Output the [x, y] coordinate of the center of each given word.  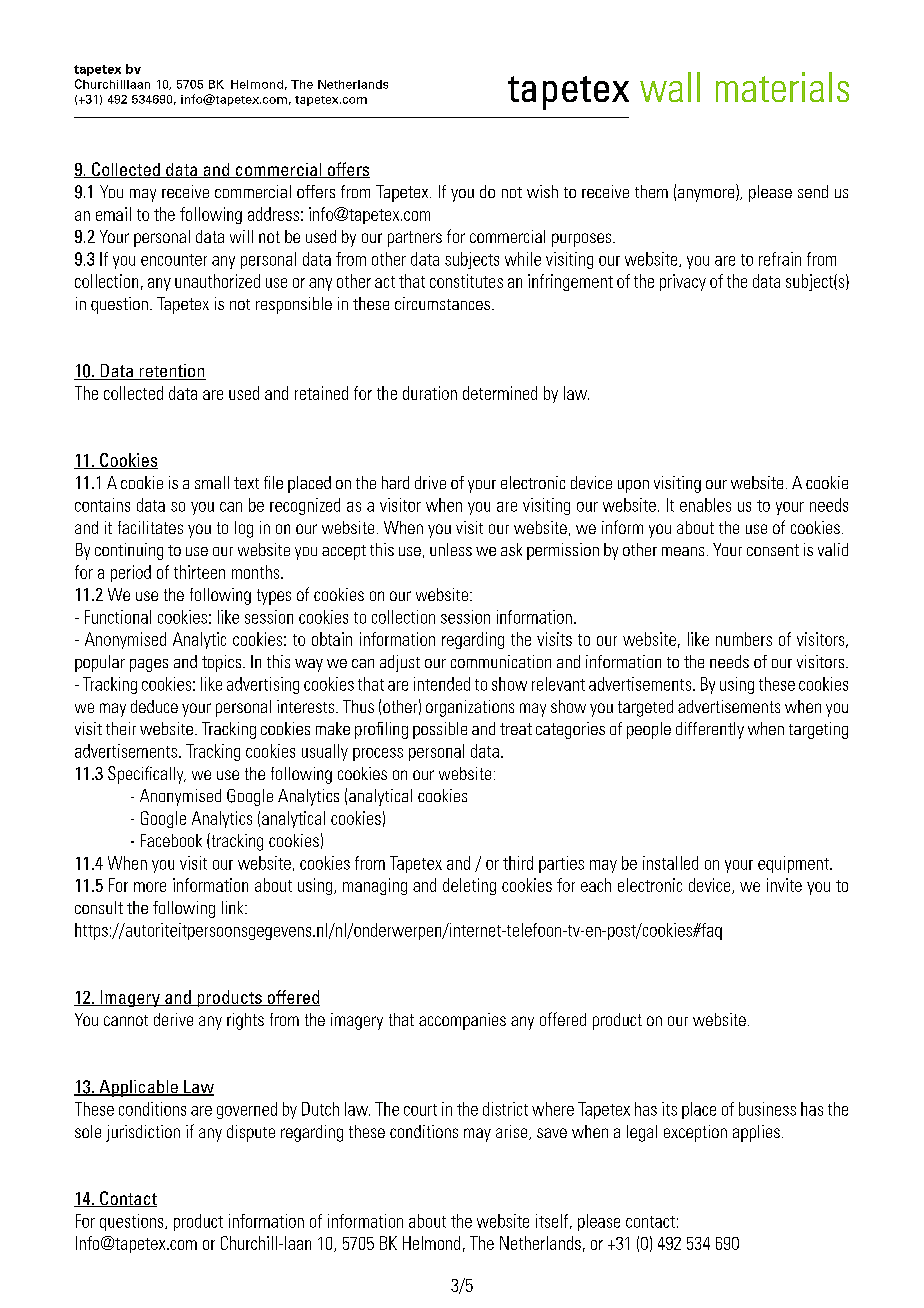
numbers [744, 639]
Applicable [138, 1088]
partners [415, 239]
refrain [780, 259]
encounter [174, 260]
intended [442, 684]
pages [149, 665]
